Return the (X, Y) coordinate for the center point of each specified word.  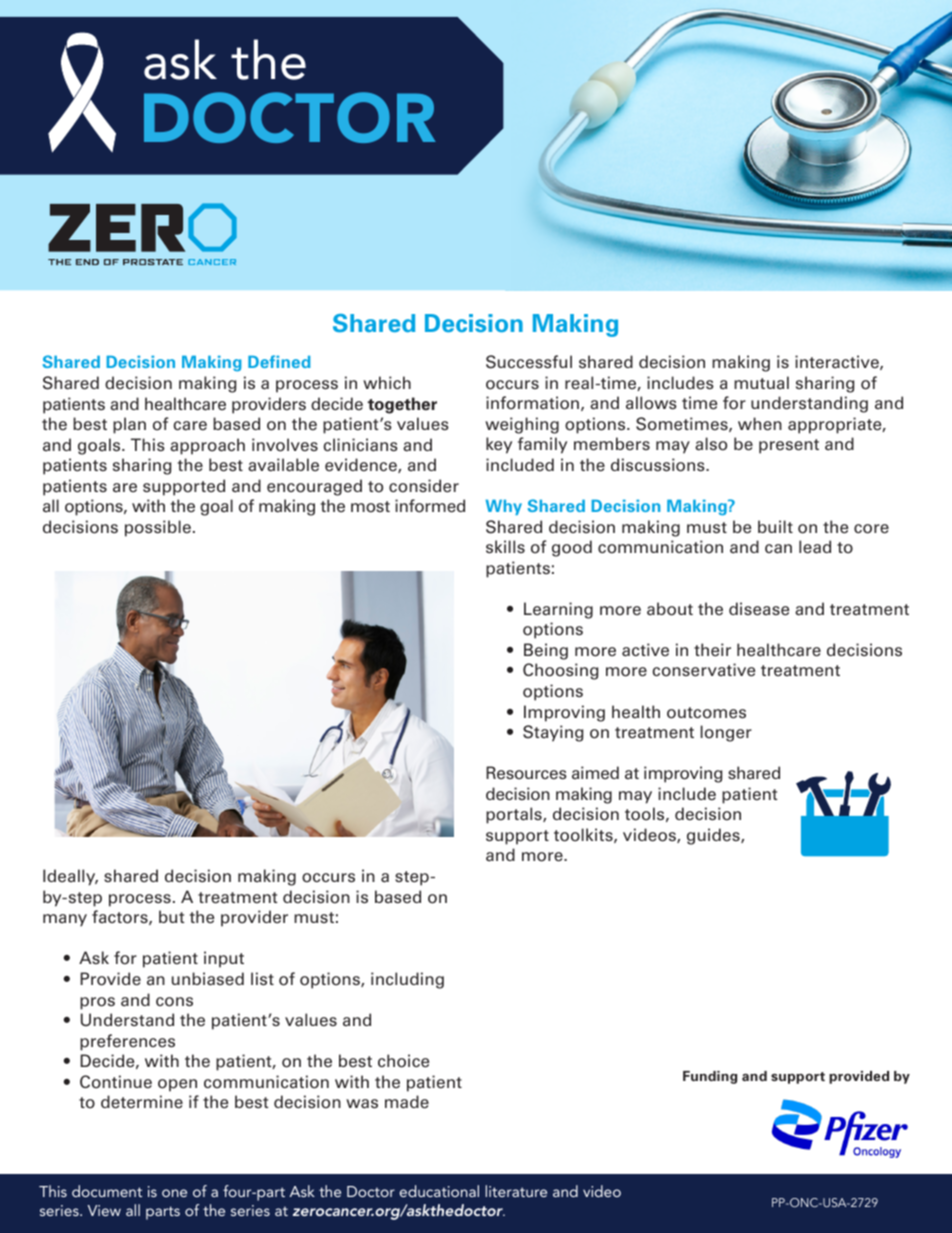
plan (129, 425)
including (407, 980)
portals (515, 815)
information (532, 403)
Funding (710, 1077)
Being (546, 651)
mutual (761, 382)
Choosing (560, 671)
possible (158, 528)
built (775, 526)
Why (504, 507)
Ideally (70, 877)
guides (714, 836)
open (177, 1085)
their (712, 650)
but (172, 916)
